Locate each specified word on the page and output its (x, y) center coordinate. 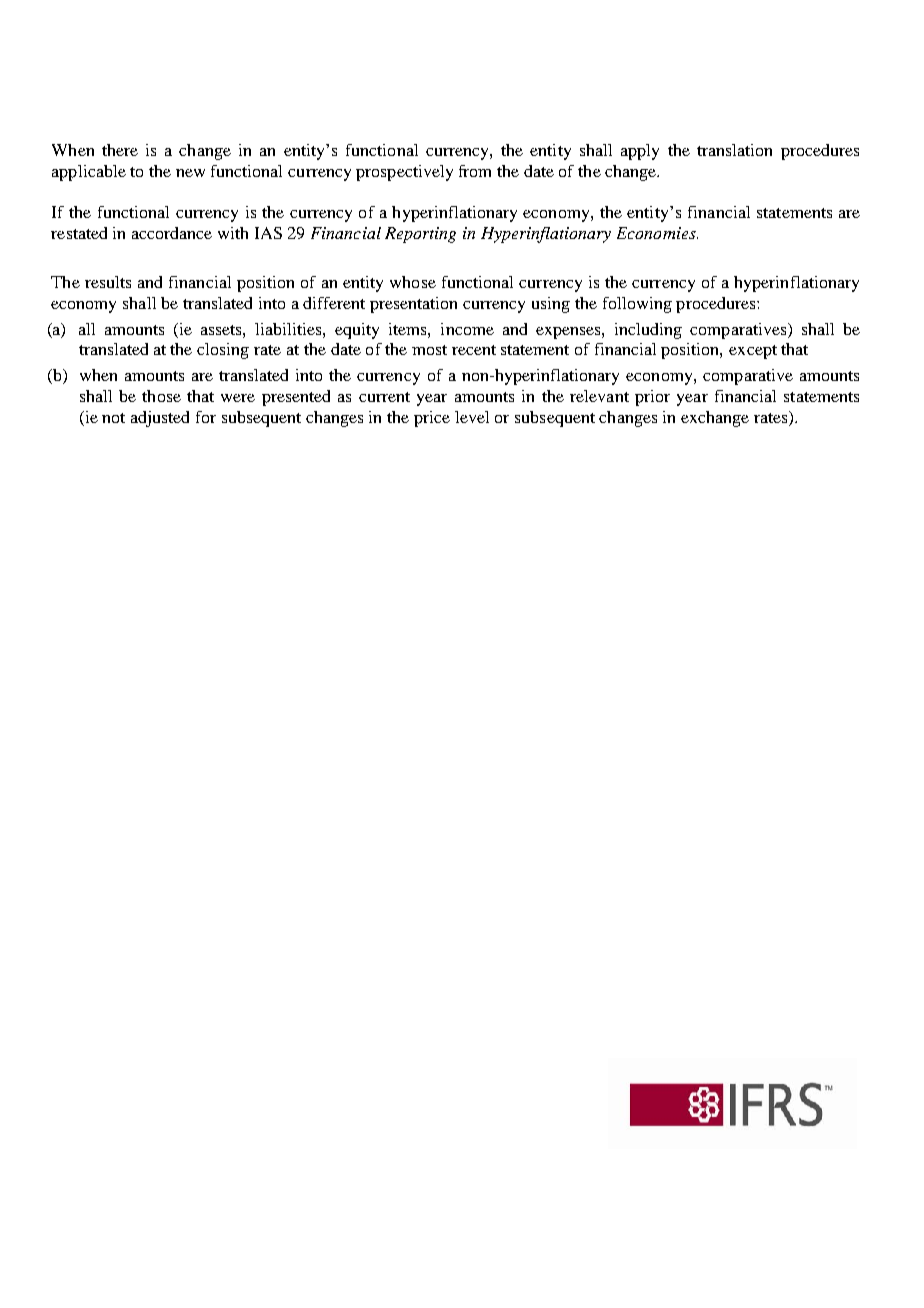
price (432, 419)
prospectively (404, 173)
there (120, 150)
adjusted (160, 419)
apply (640, 152)
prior (652, 398)
